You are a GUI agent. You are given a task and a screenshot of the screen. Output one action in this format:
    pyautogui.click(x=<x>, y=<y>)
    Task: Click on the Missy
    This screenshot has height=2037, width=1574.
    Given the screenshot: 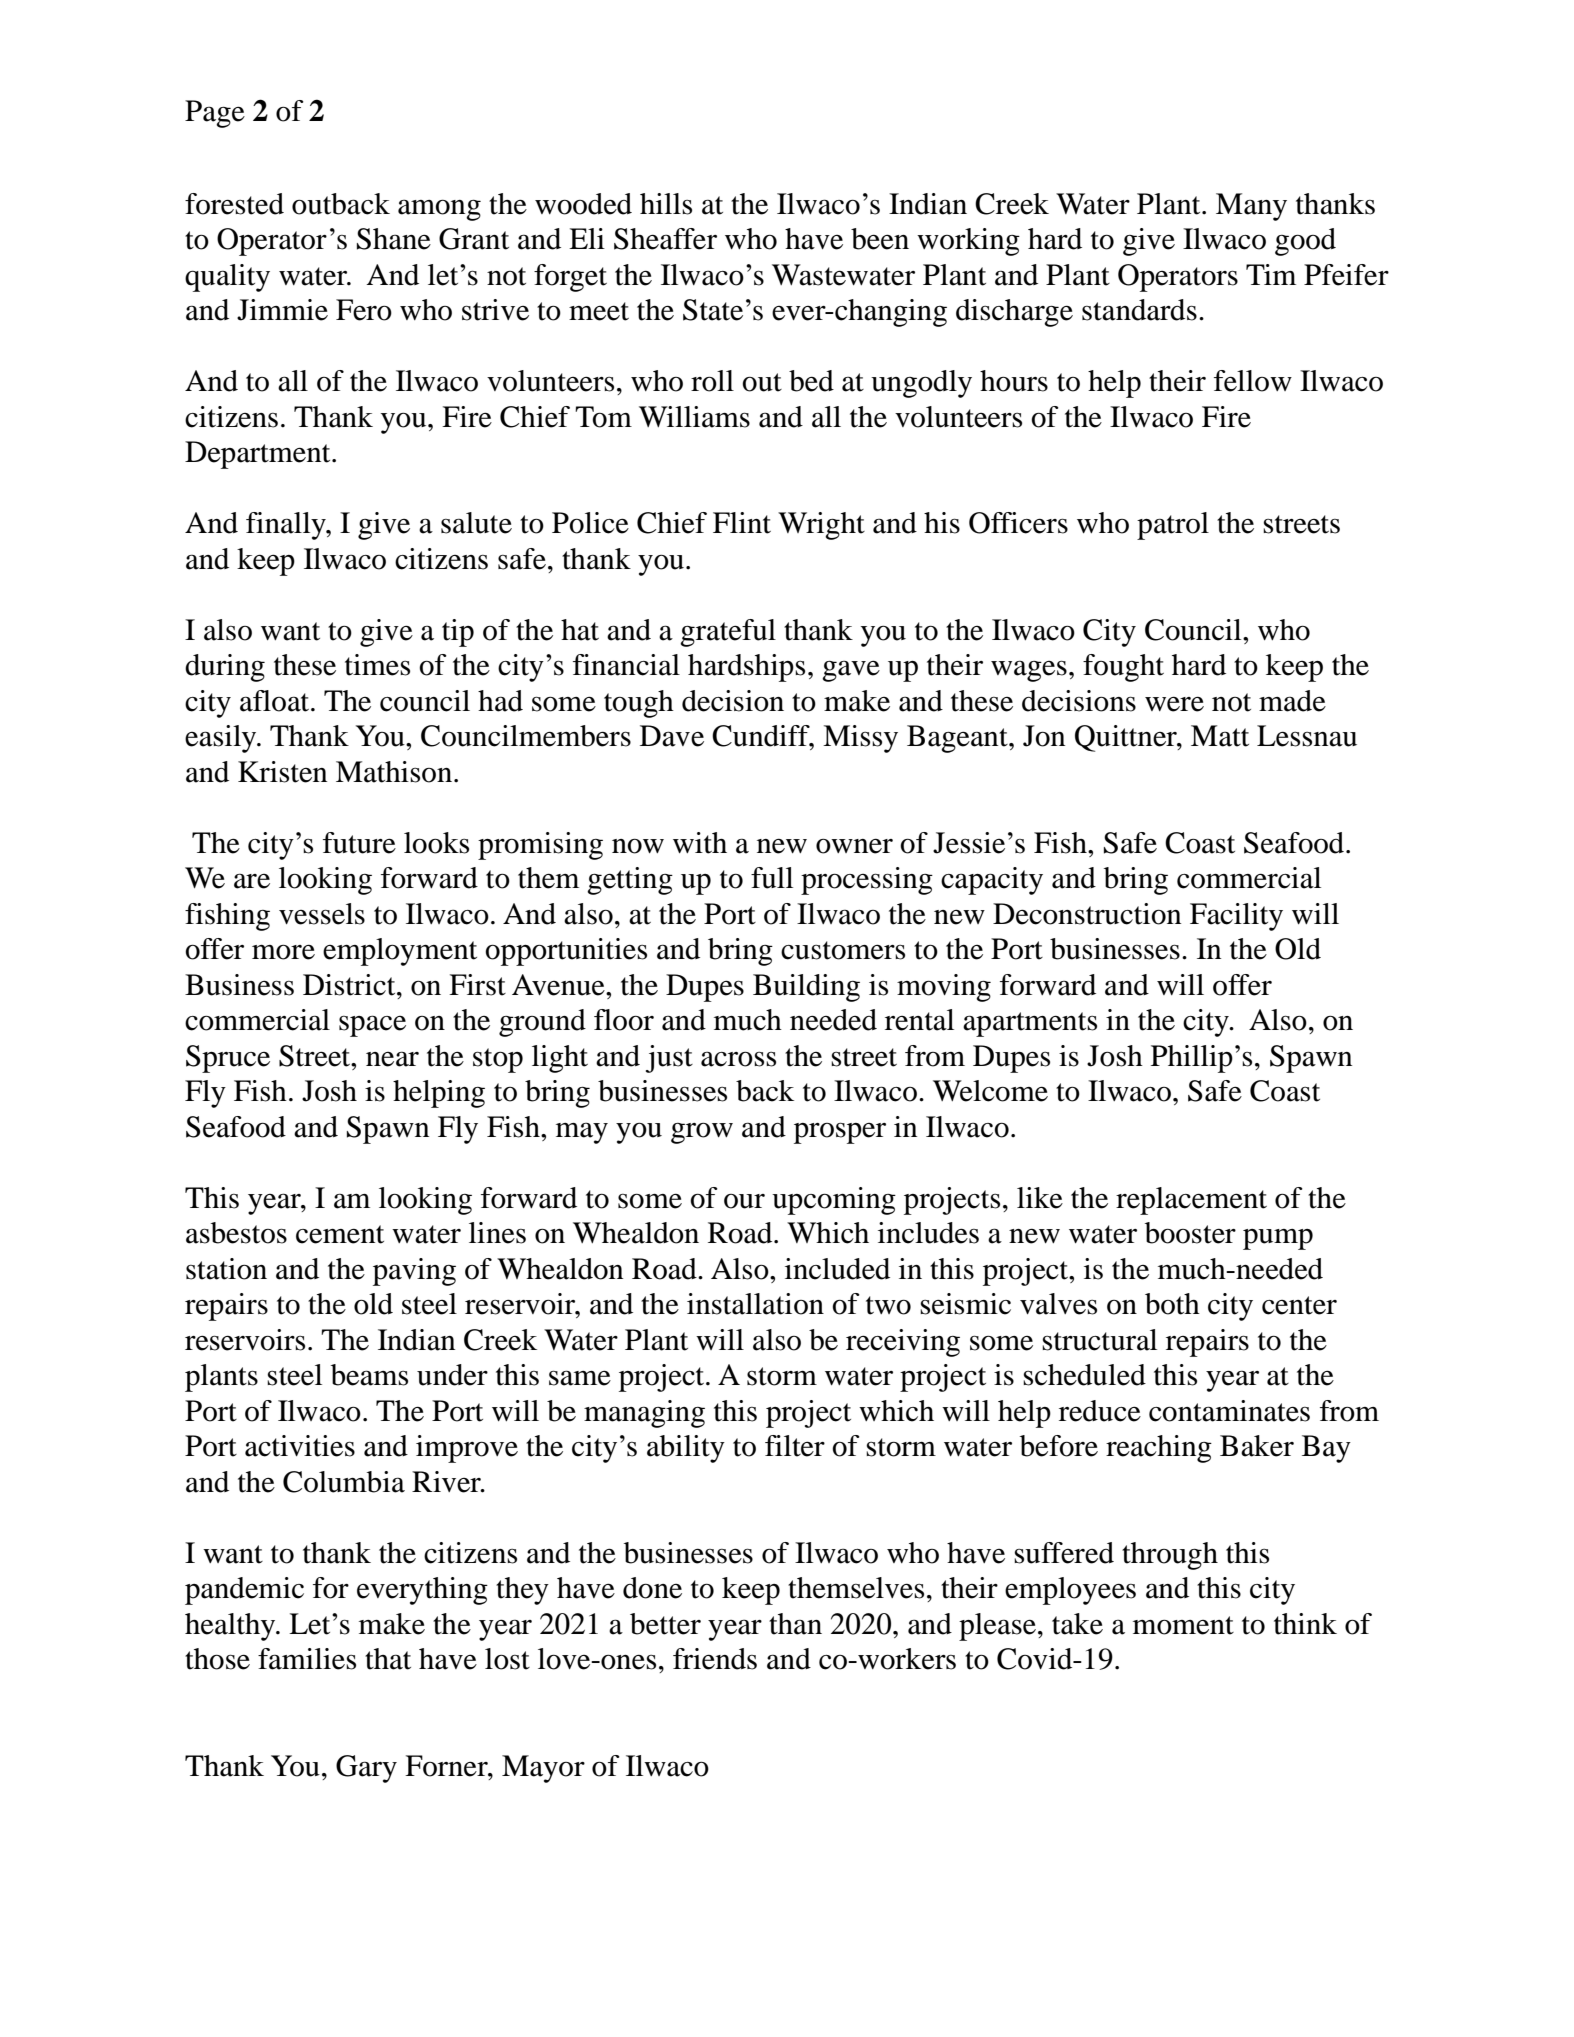 What is the action you would take?
    pyautogui.click(x=860, y=739)
